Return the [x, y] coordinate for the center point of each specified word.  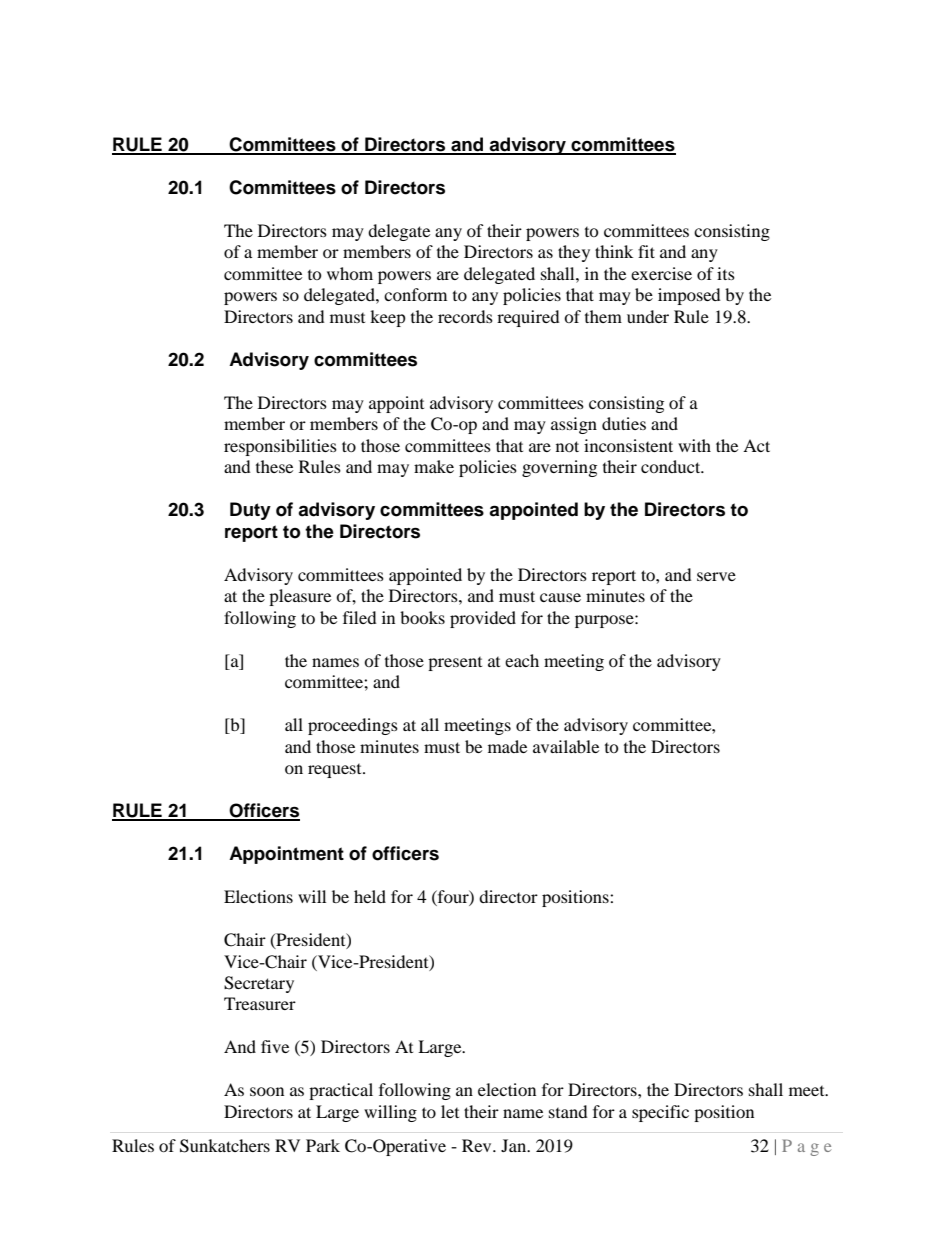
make [434, 466]
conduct [672, 466]
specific [660, 1113]
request [336, 771]
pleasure [300, 597]
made [507, 746]
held [370, 896]
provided [483, 619]
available [566, 746]
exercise [661, 273]
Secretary [259, 984]
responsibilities [280, 447]
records [465, 316]
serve [716, 576]
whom [350, 273]
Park [323, 1145]
